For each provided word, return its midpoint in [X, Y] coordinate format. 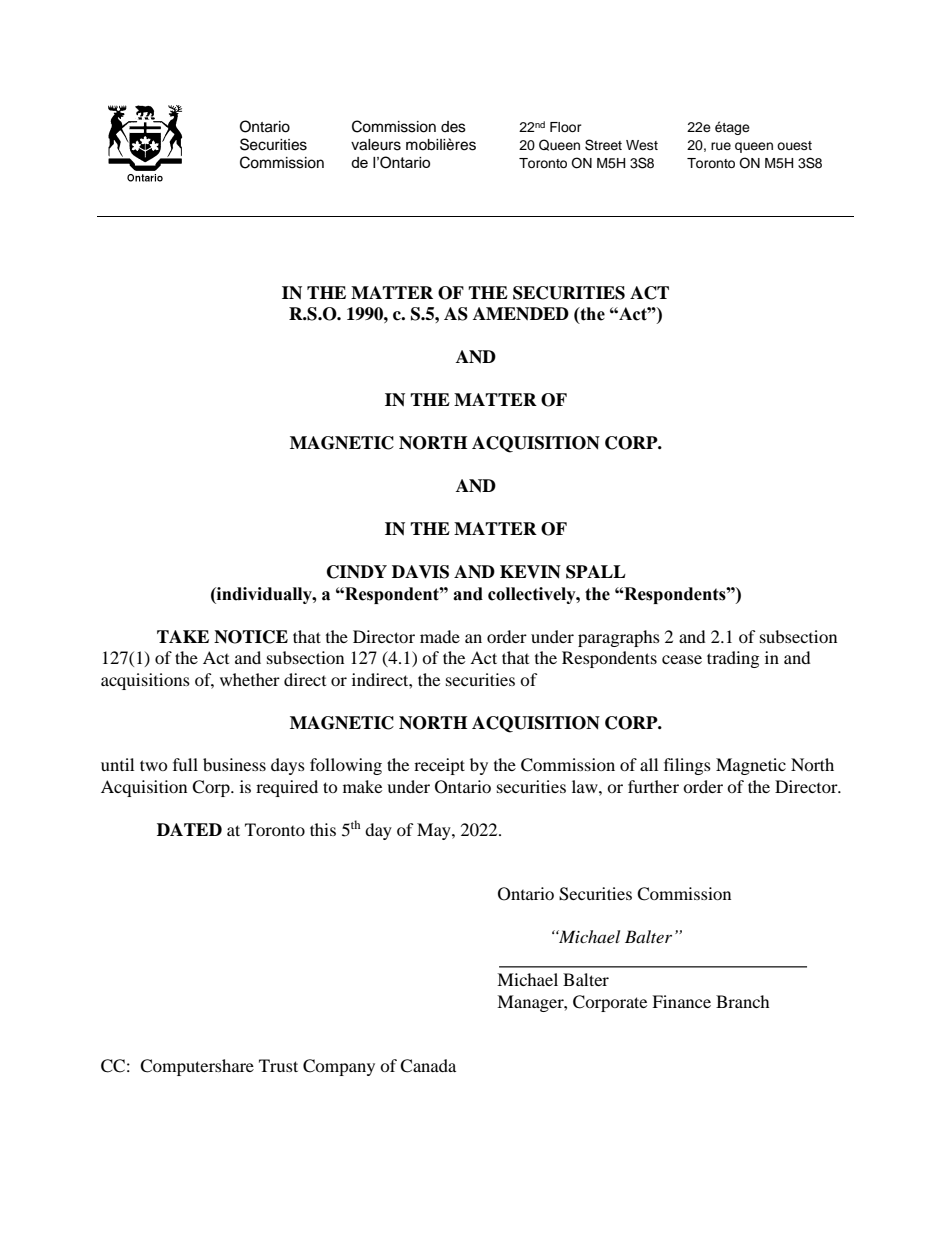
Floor [566, 127]
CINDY [357, 572]
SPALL [596, 572]
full [185, 764]
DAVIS [420, 572]
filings [687, 766]
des [453, 127]
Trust [278, 1065]
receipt [439, 766]
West [642, 145]
